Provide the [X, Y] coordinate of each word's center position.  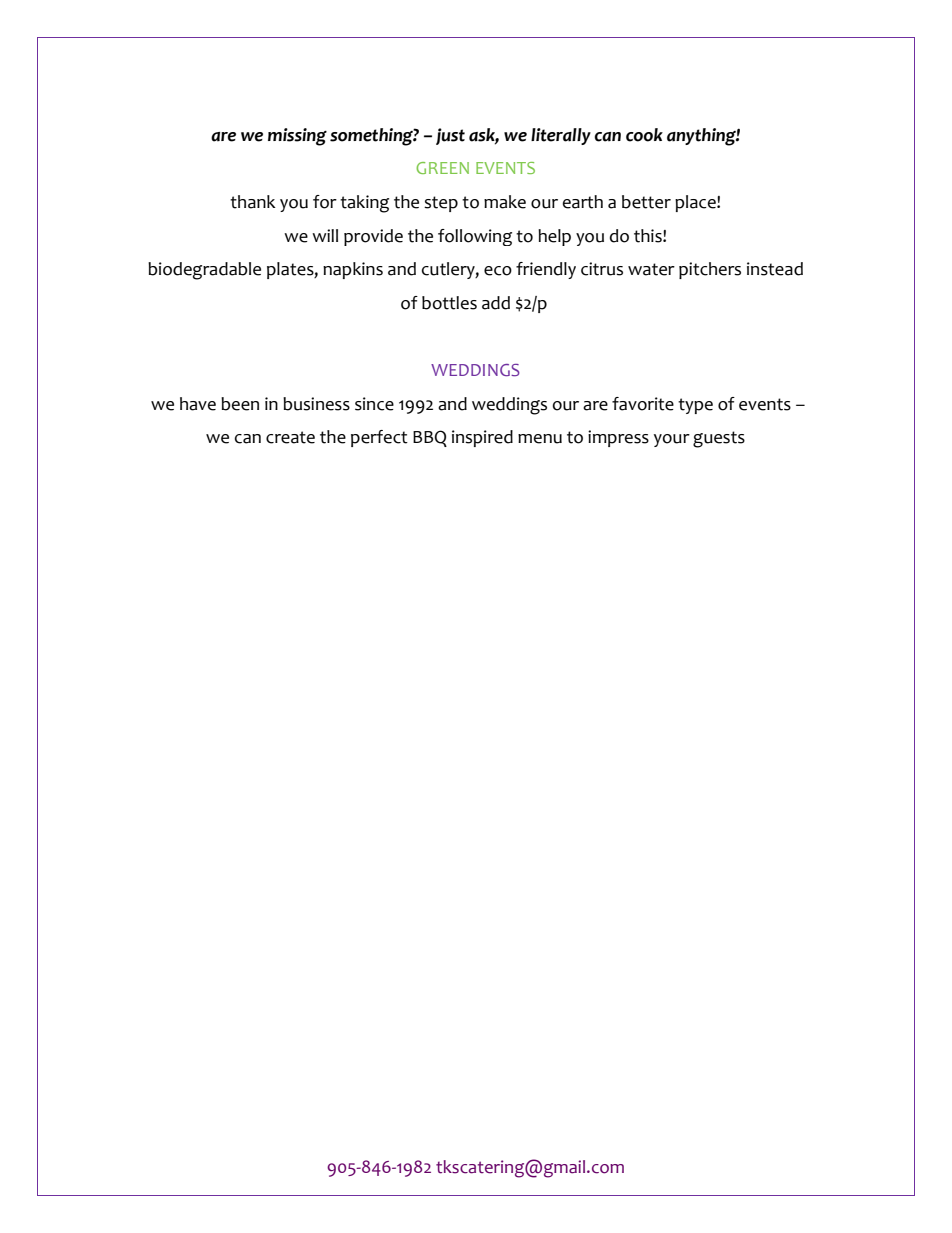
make [505, 202]
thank [253, 202]
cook [644, 135]
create [290, 437]
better [646, 202]
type [695, 406]
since [374, 404]
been [240, 404]
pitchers [710, 270]
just [450, 136]
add [496, 303]
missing [297, 137]
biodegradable [204, 271]
